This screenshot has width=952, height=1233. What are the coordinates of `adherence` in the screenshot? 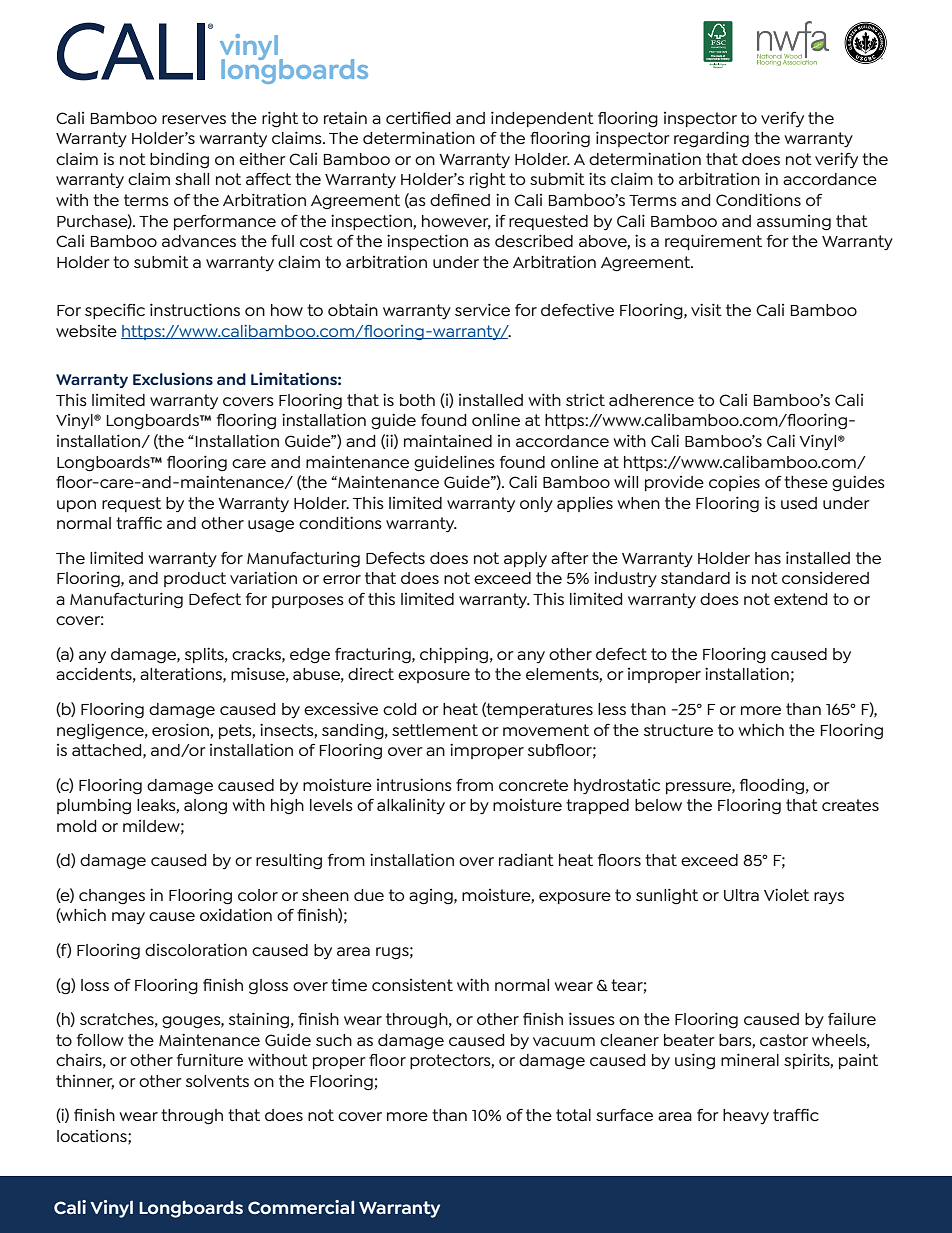 It's located at (651, 400).
